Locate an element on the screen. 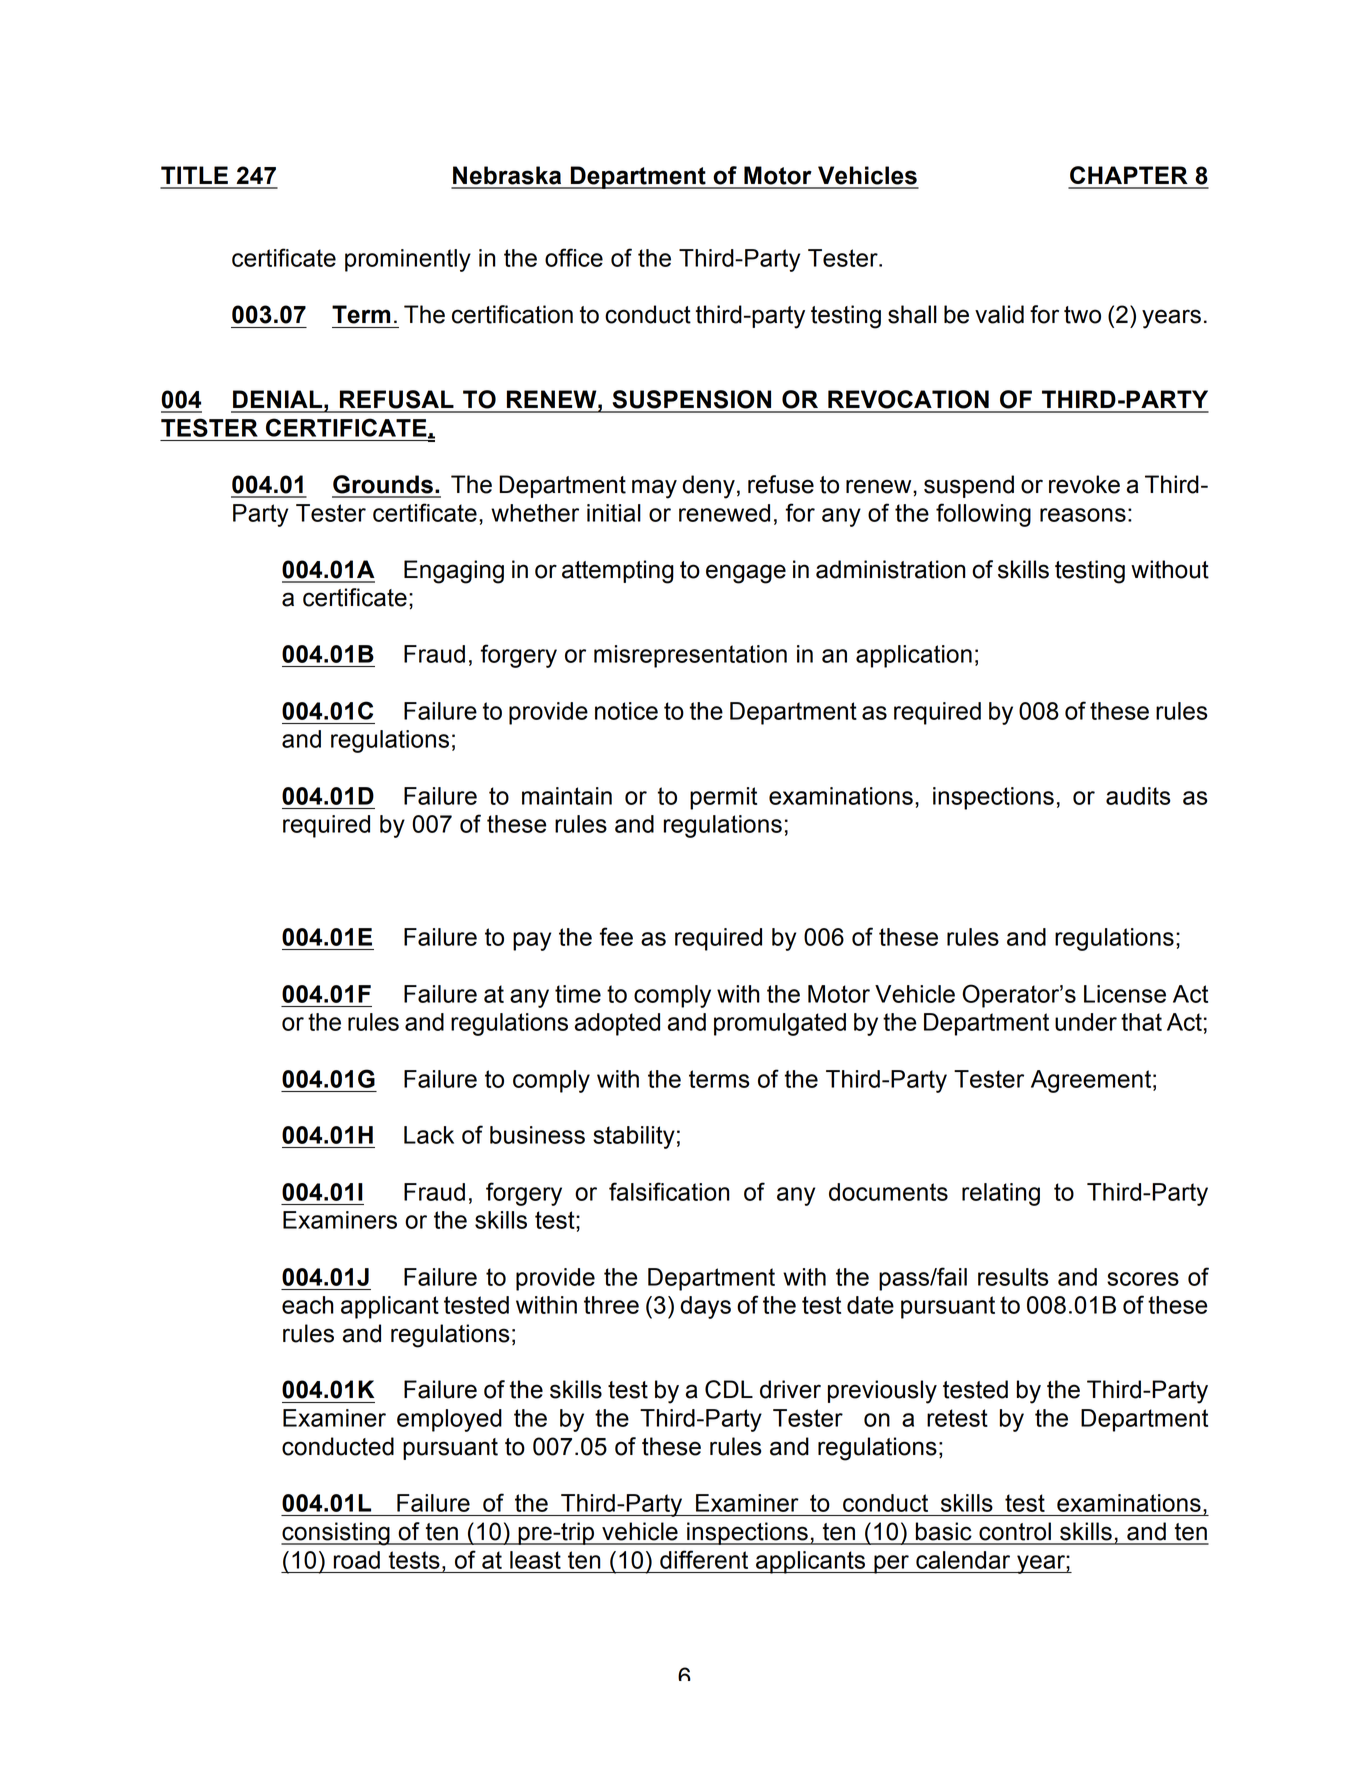  permit is located at coordinates (723, 798).
